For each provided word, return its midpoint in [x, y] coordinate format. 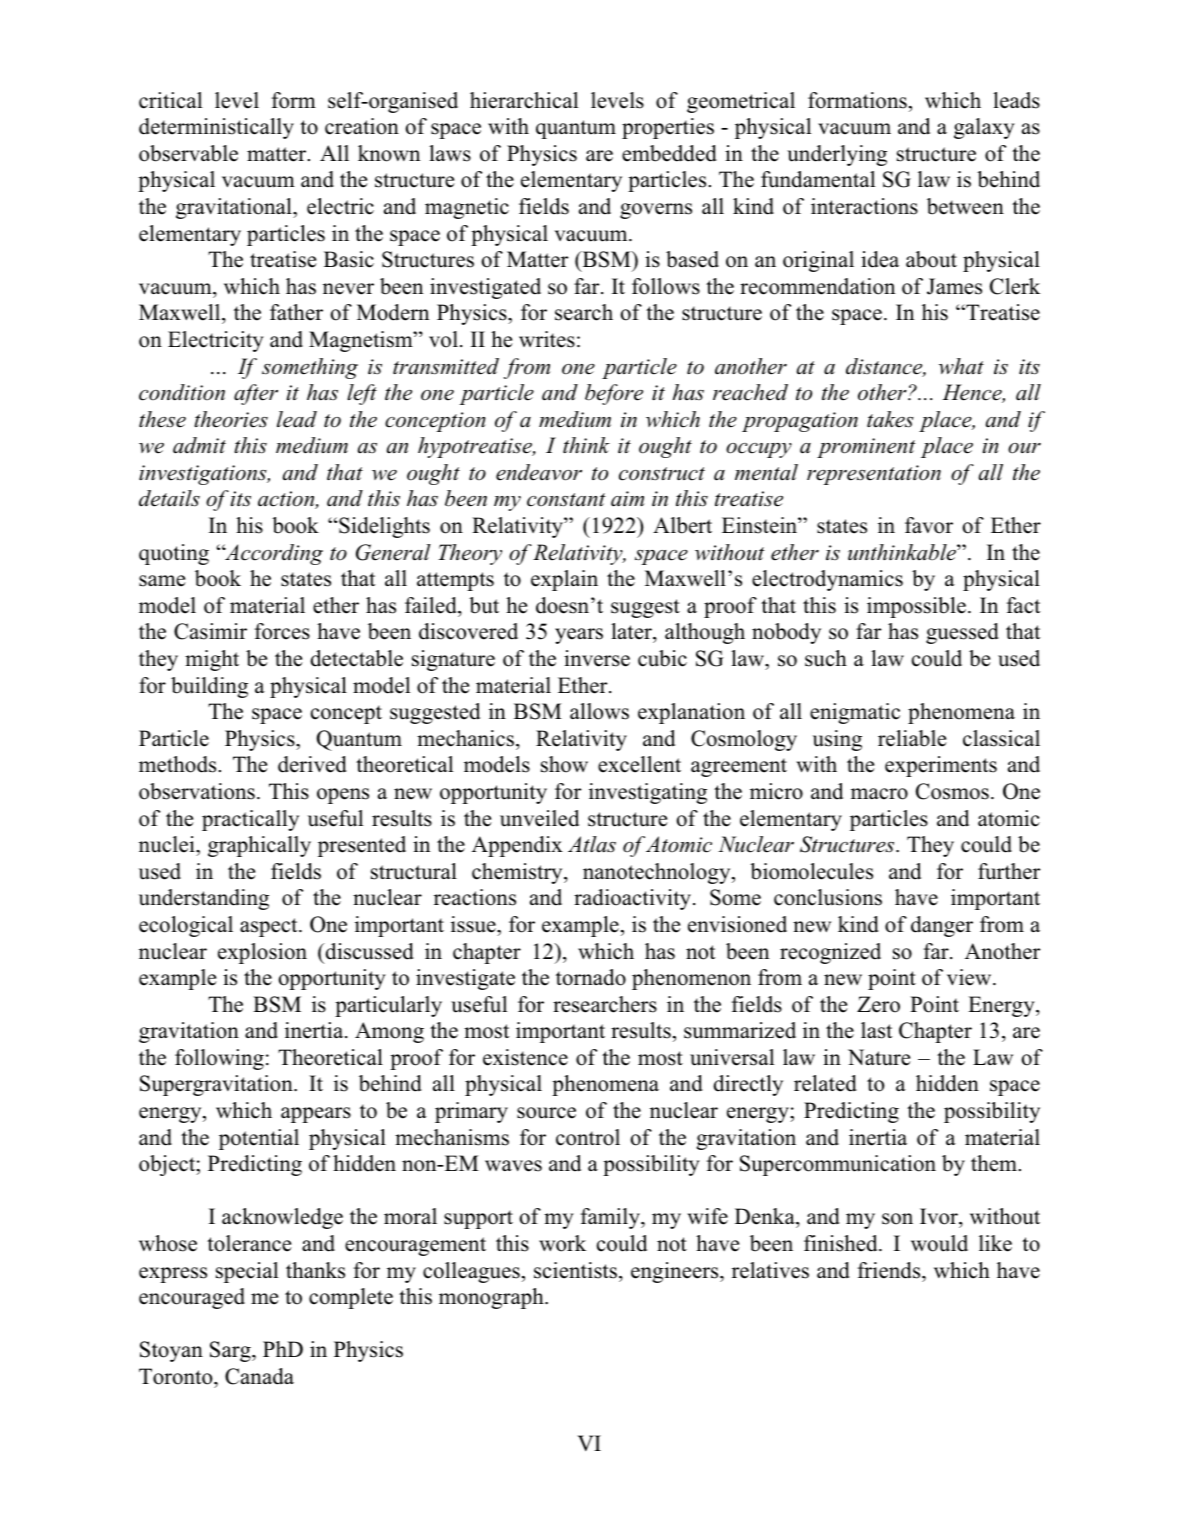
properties [668, 128]
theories [231, 419]
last [876, 1030]
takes [890, 419]
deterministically [216, 128]
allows [599, 711]
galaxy [984, 128]
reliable [912, 738]
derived [312, 764]
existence [525, 1057]
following [219, 1059]
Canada [259, 1376]
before [614, 394]
